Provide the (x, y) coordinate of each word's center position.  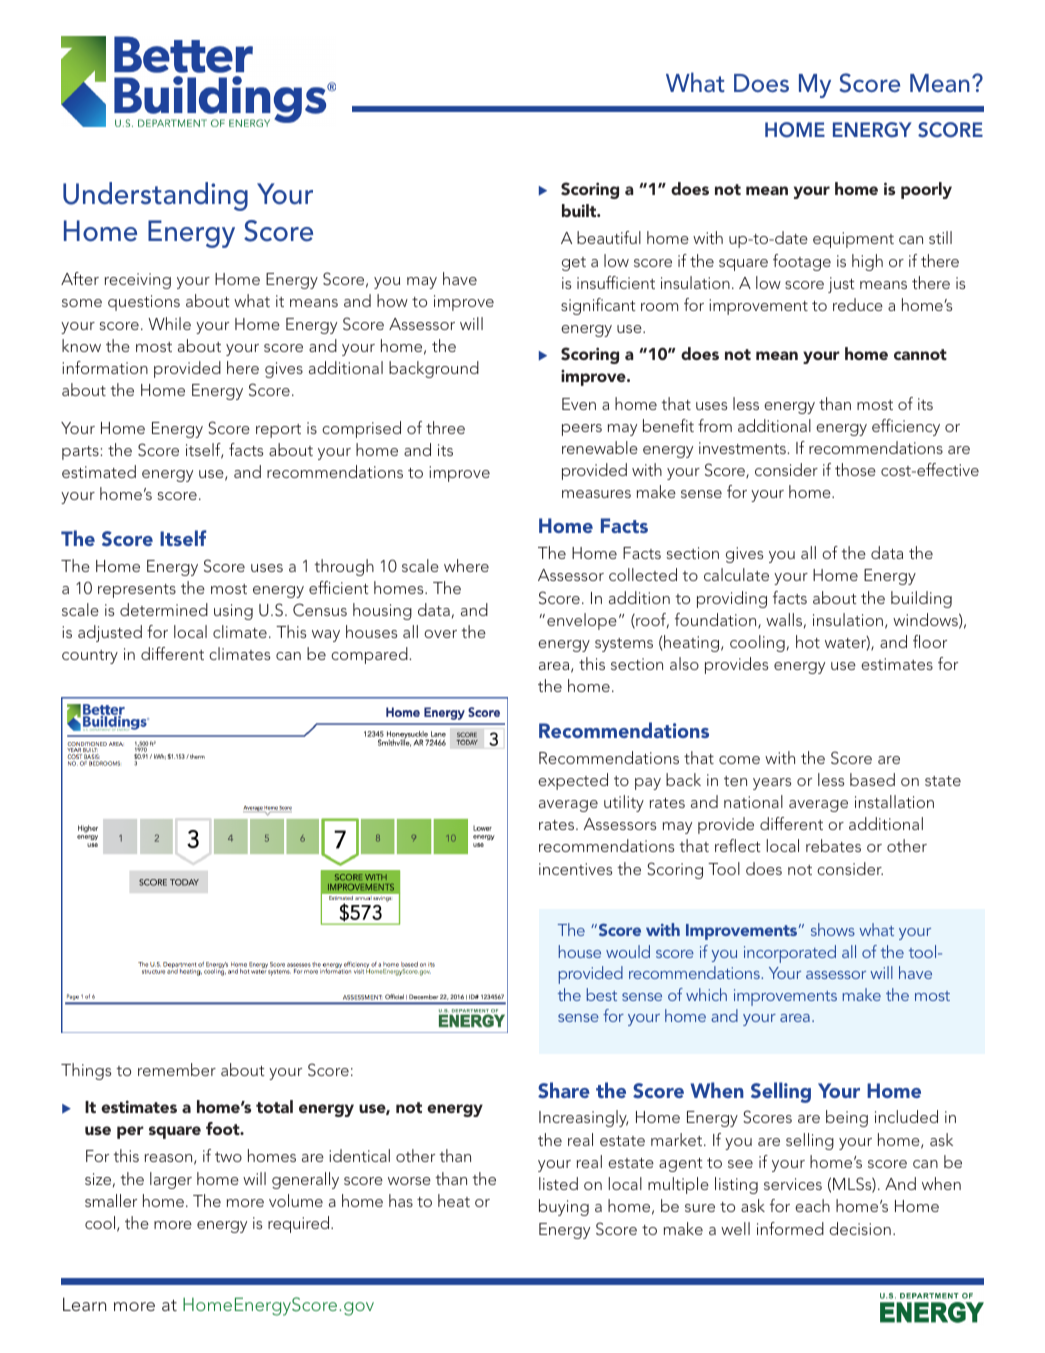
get (574, 264)
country (90, 657)
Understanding (155, 196)
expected (573, 781)
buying (564, 1207)
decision (860, 1228)
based (872, 779)
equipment (853, 240)
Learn (84, 1304)
